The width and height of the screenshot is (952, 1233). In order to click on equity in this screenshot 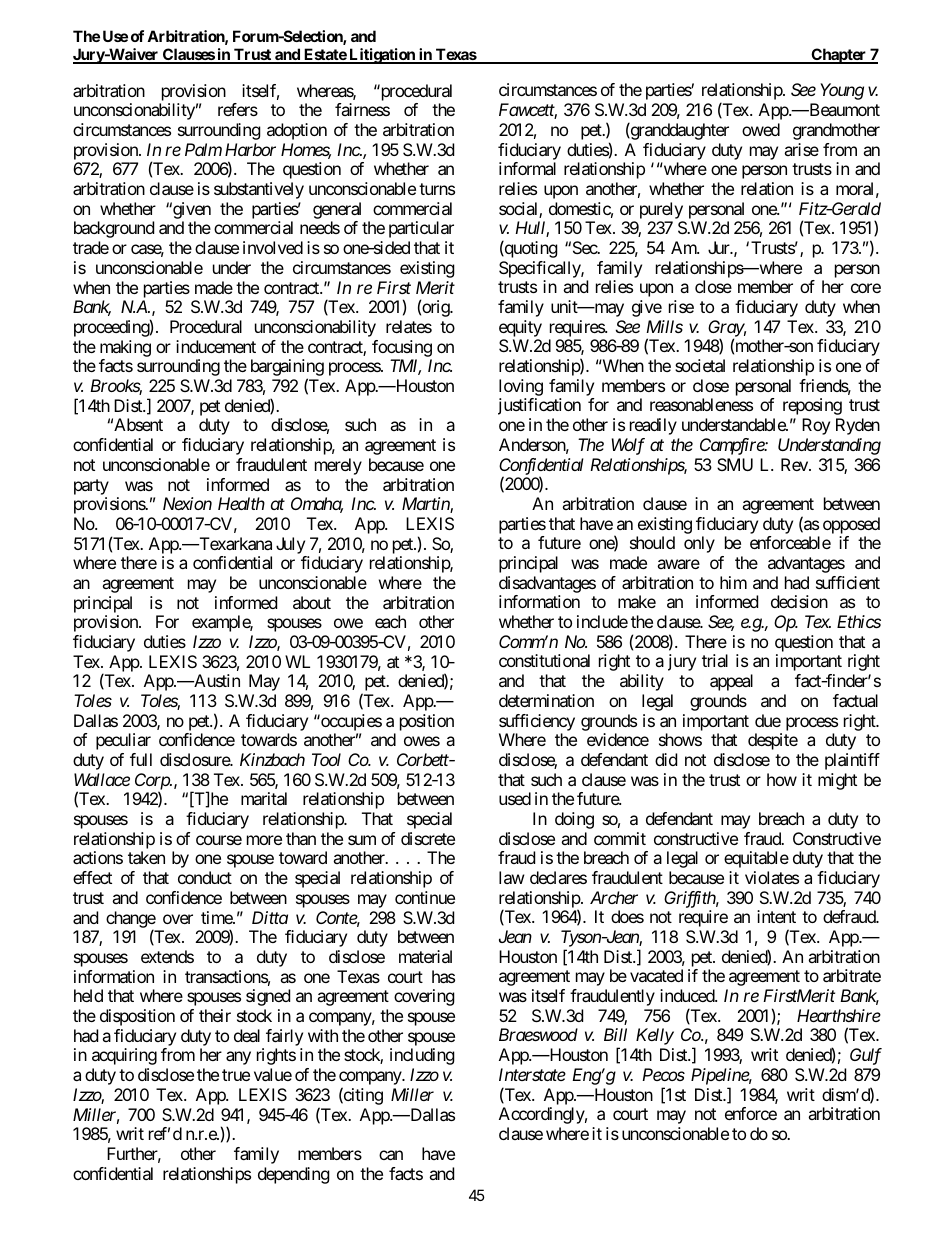, I will do `click(520, 328)`.
